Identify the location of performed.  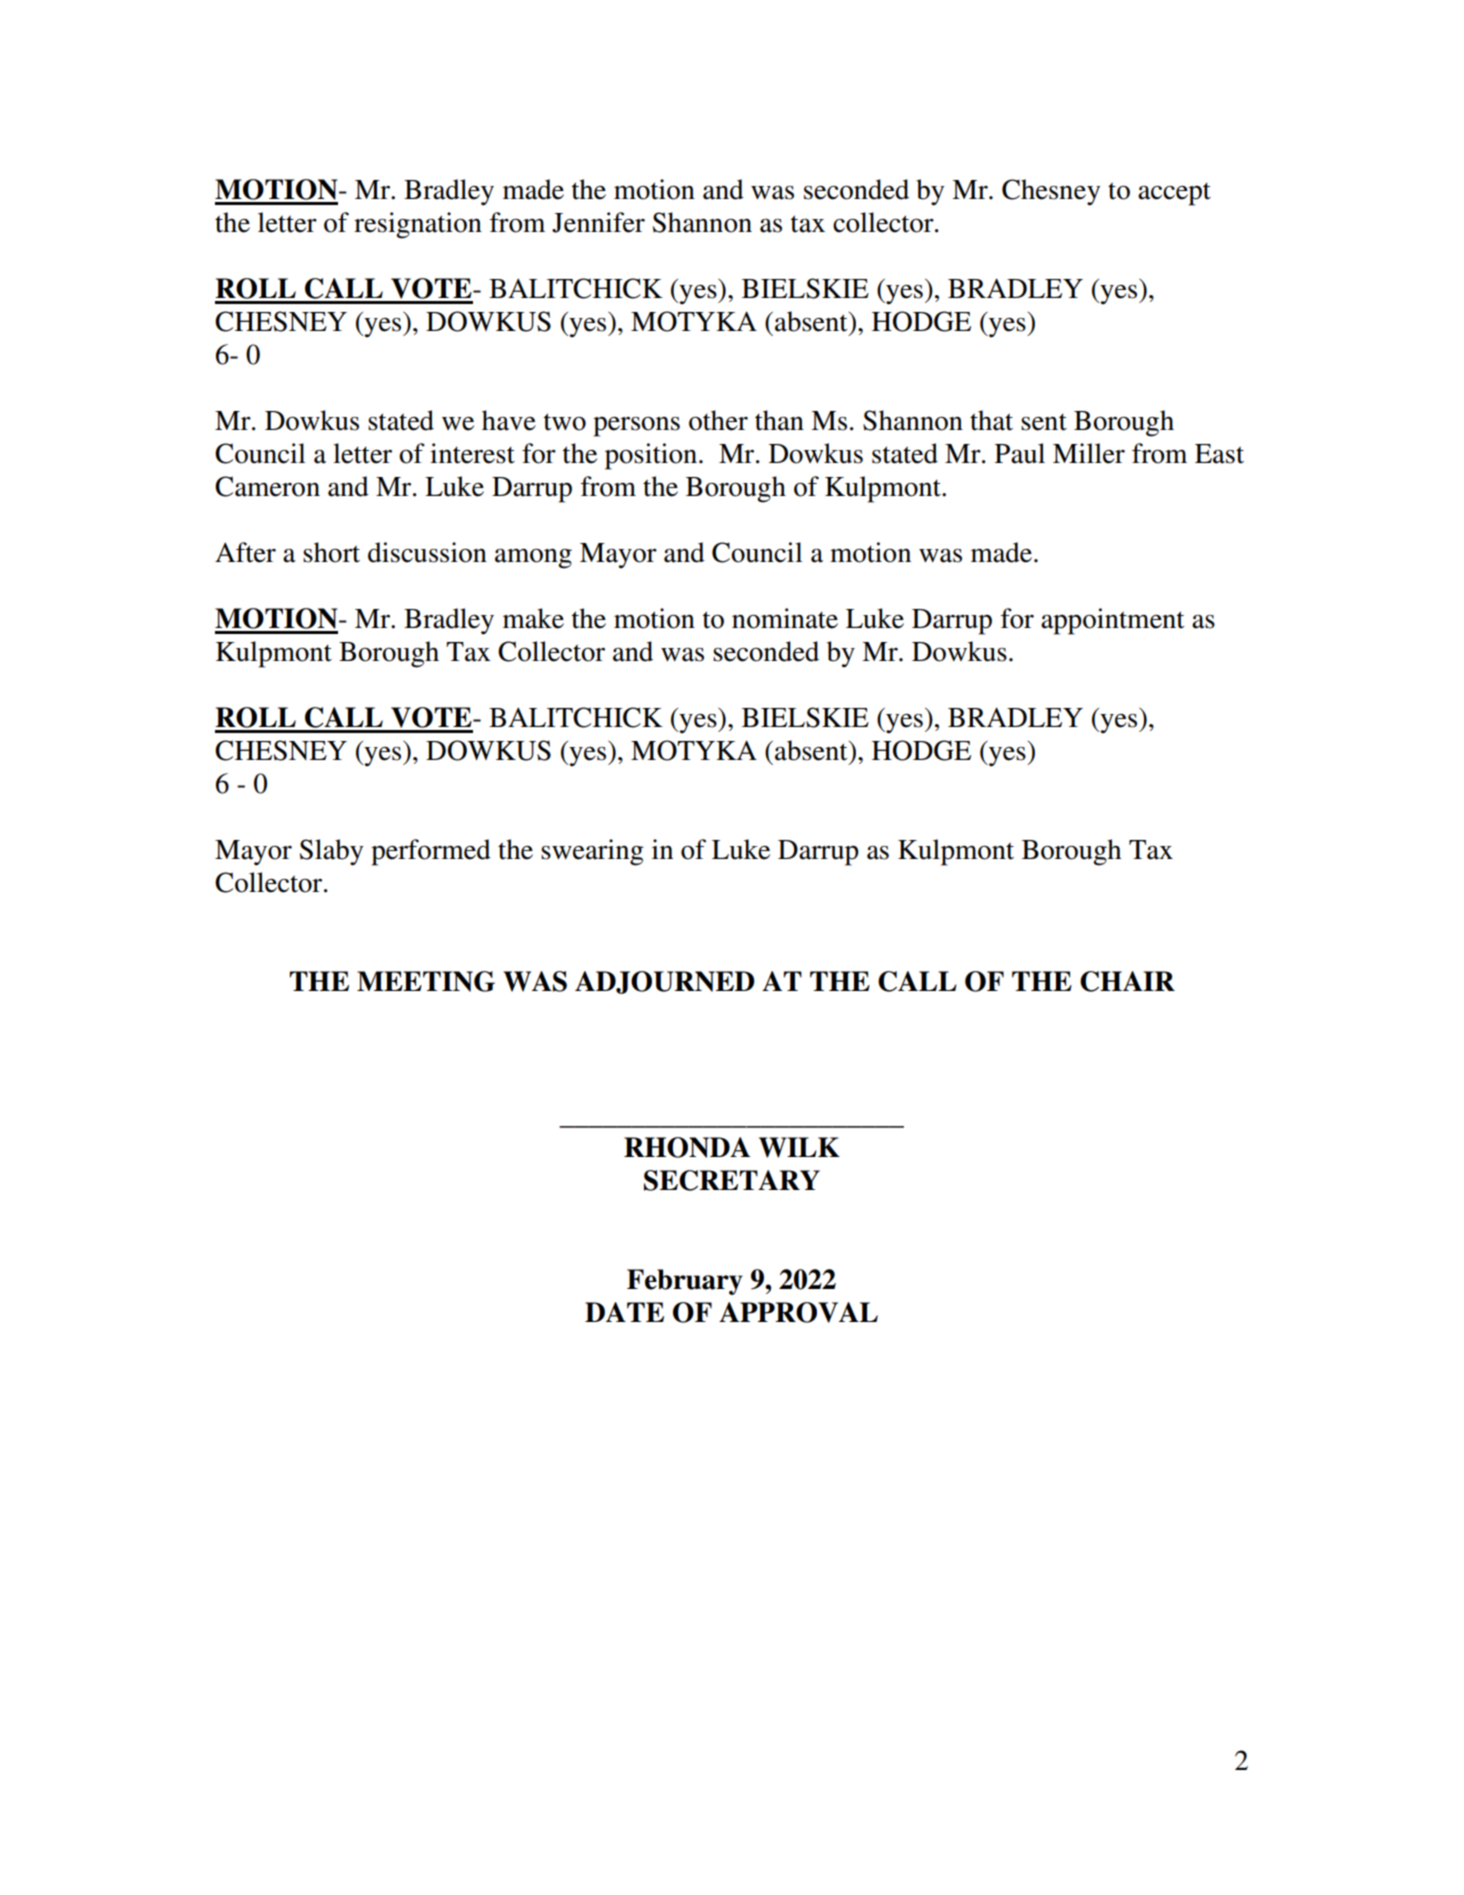
(431, 852).
